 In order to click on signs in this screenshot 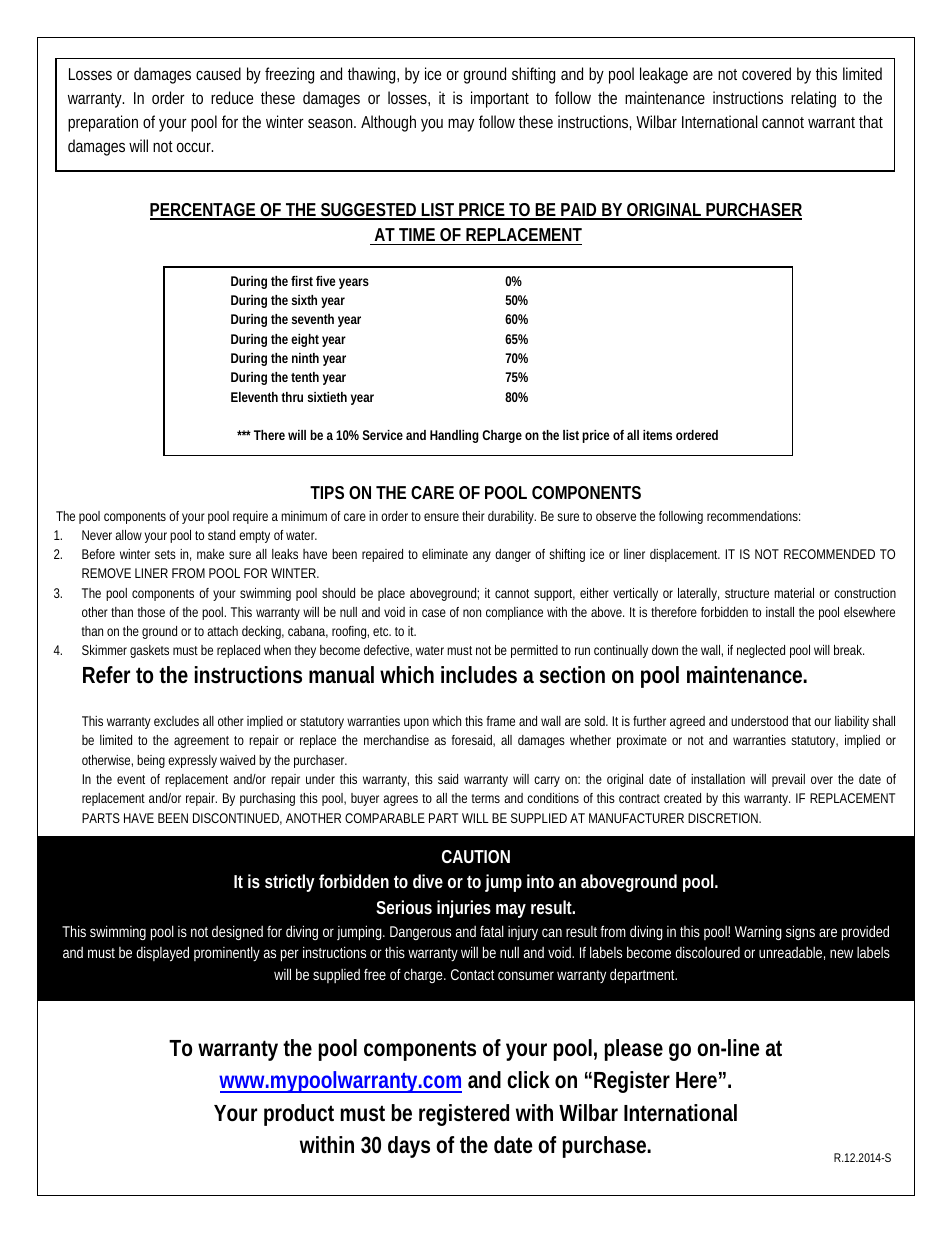, I will do `click(800, 932)`.
